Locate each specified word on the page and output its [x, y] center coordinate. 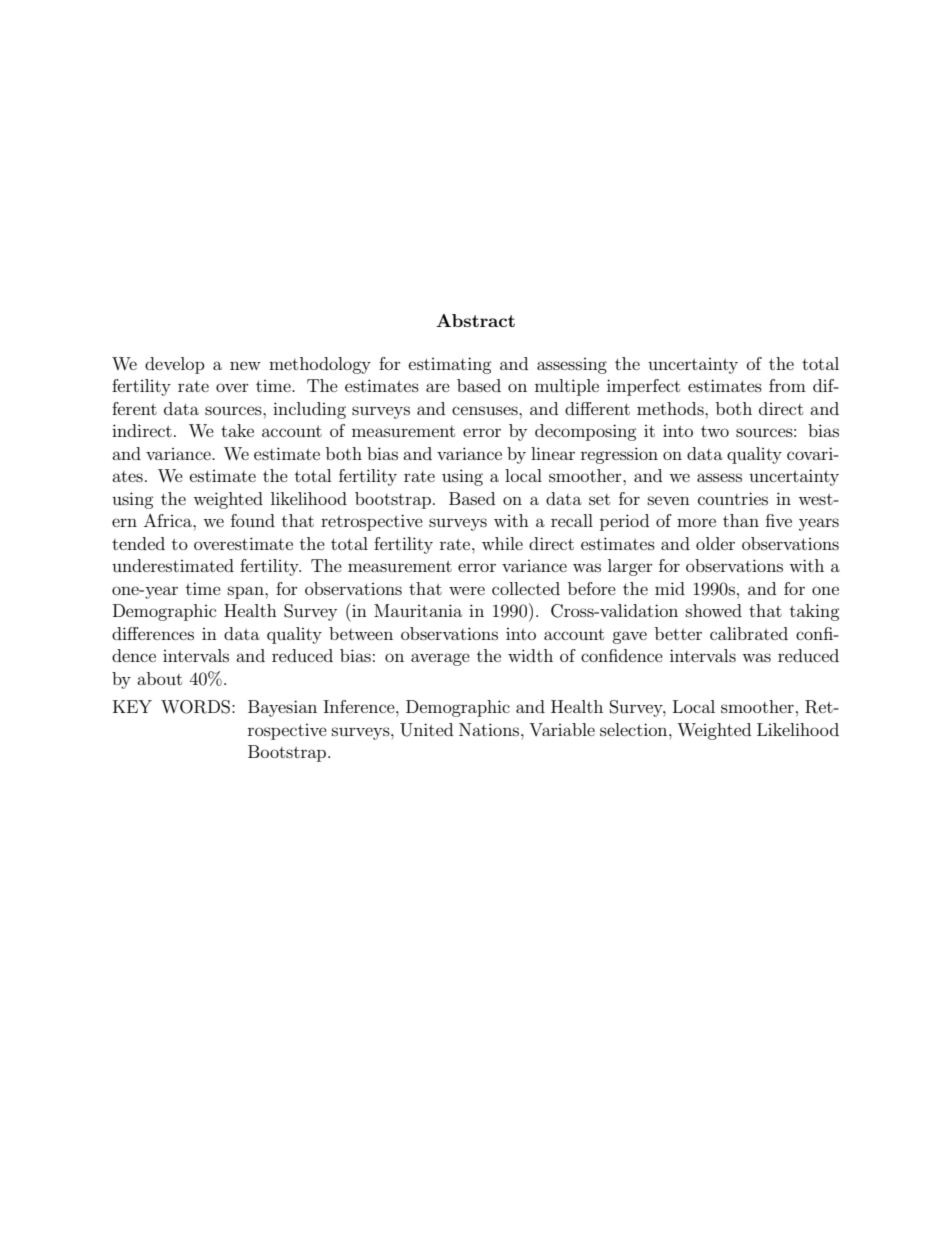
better [678, 633]
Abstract [475, 320]
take [237, 430]
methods [671, 408]
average [440, 659]
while [502, 543]
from [787, 385]
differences [153, 633]
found [253, 520]
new [245, 365]
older [715, 543]
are [438, 387]
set [599, 499]
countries [733, 498]
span [247, 592]
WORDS [195, 707]
